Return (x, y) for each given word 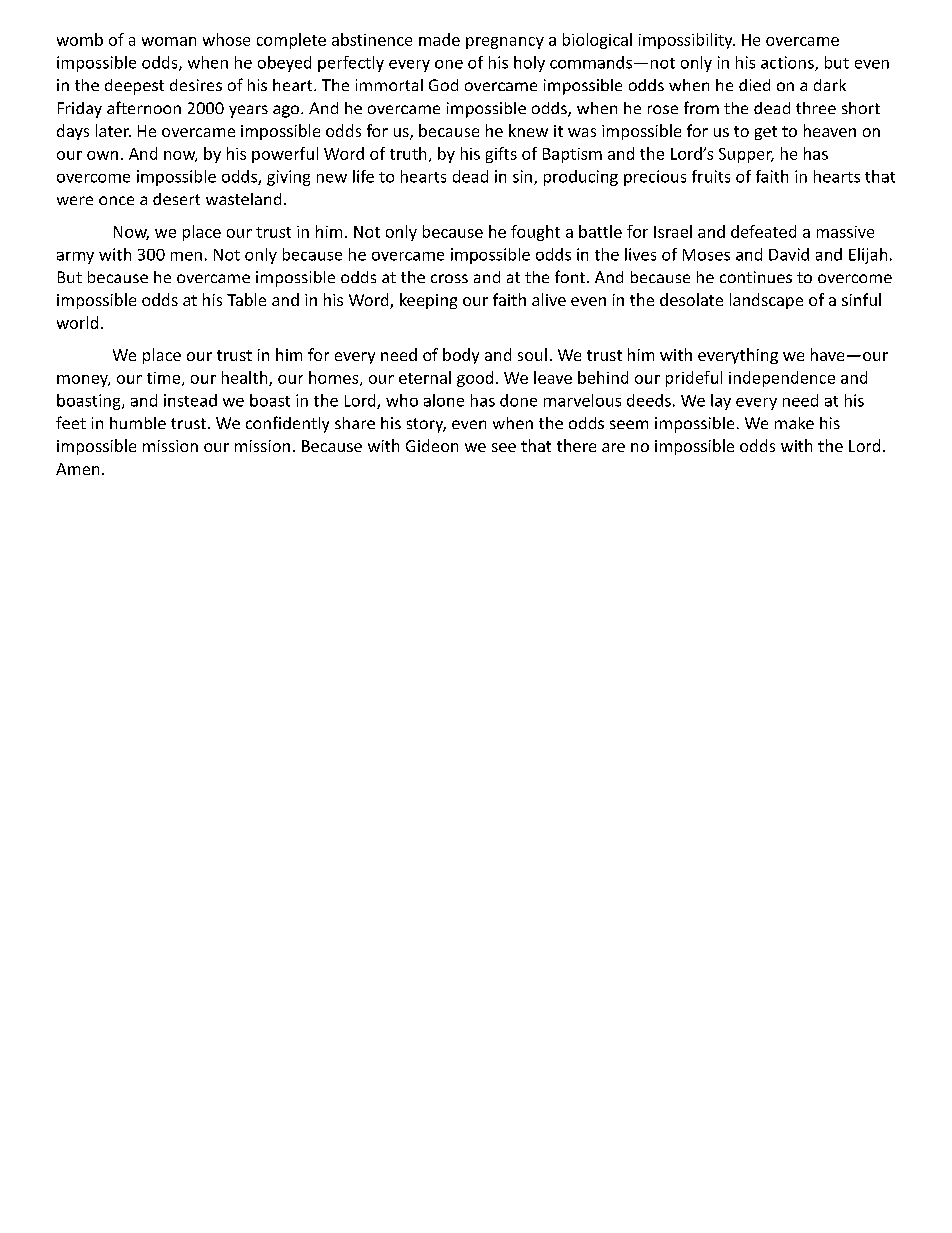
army (75, 258)
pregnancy (505, 43)
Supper (746, 155)
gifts (501, 155)
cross (449, 278)
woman (169, 41)
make (794, 423)
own (102, 155)
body (461, 356)
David (789, 254)
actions (788, 63)
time (165, 379)
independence (782, 379)
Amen (77, 469)
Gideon (432, 445)
